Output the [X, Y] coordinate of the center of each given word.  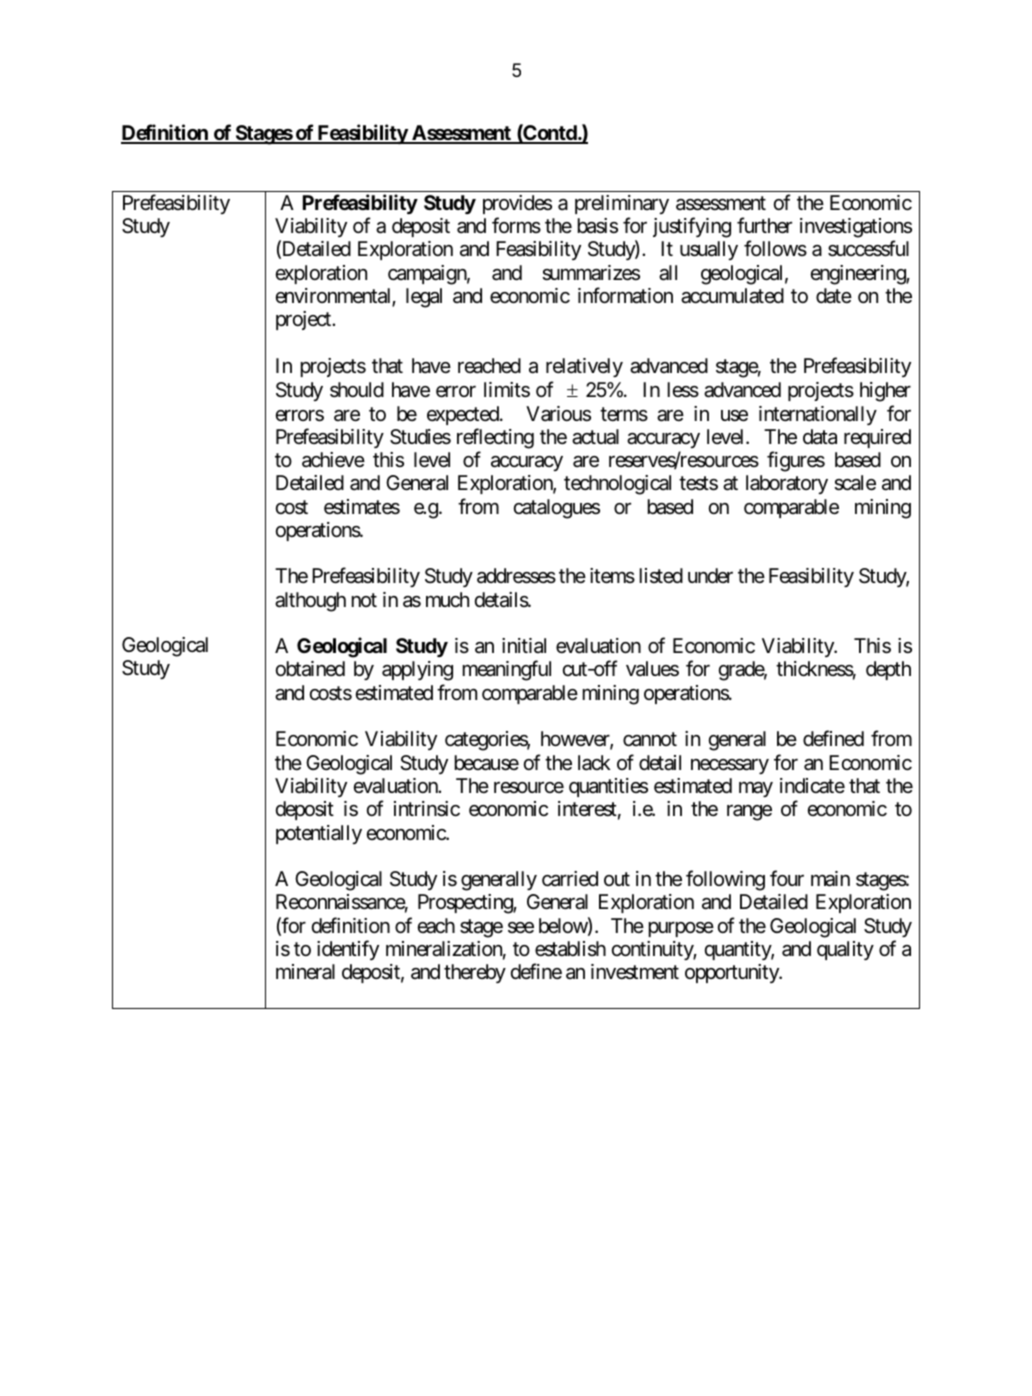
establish [570, 949]
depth [888, 670]
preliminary [622, 204]
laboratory [787, 484]
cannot [650, 740]
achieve [333, 460]
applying [417, 671]
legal [424, 298]
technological [617, 485]
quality [845, 950]
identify [348, 950]
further [764, 225]
